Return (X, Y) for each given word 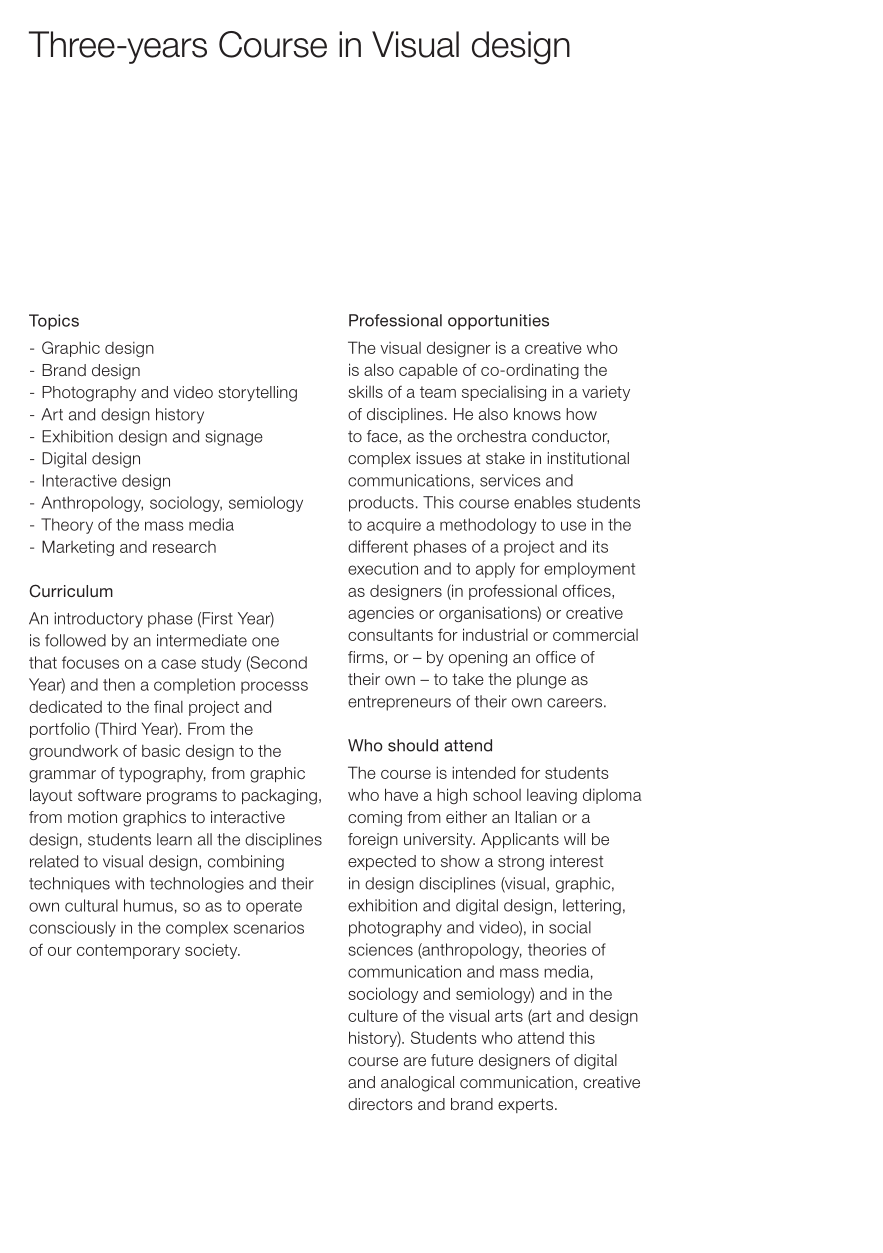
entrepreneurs (399, 703)
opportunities (498, 322)
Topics (54, 322)
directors (380, 1104)
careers (574, 703)
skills (365, 391)
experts (525, 1105)
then (119, 684)
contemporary (128, 951)
